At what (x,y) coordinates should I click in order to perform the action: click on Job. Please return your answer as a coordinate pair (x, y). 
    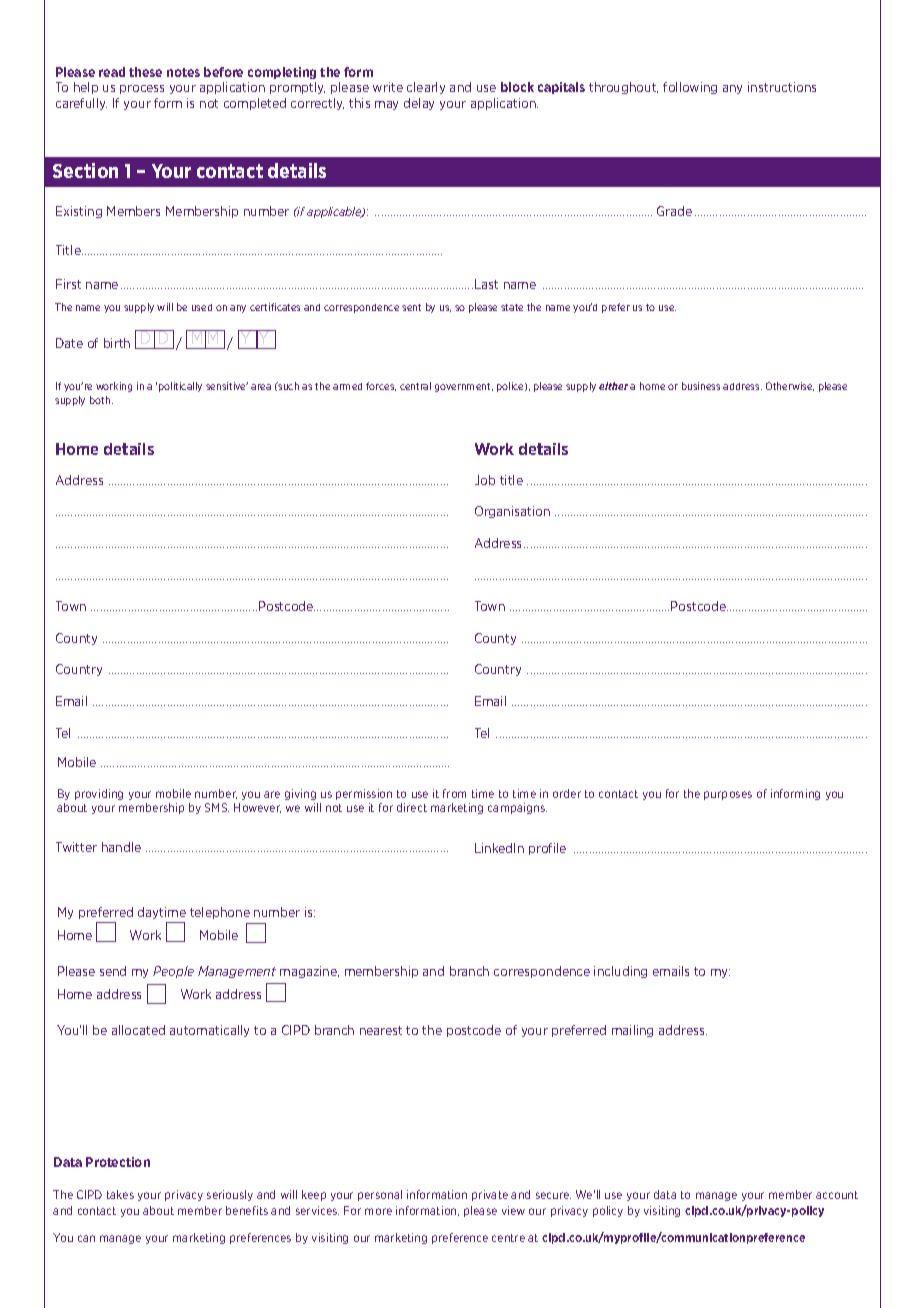
    Looking at the image, I should click on (485, 480).
